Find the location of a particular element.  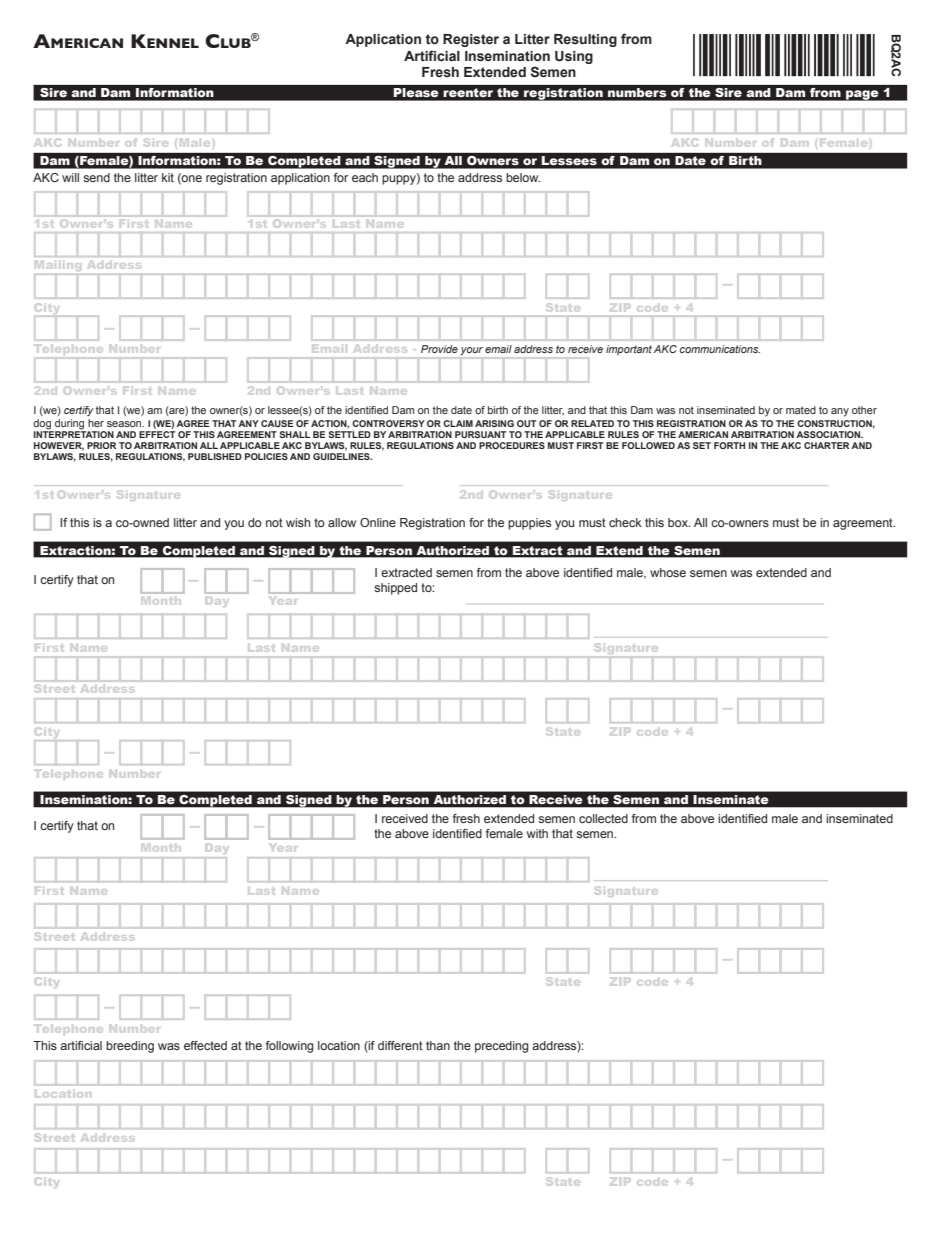

puppies is located at coordinates (529, 524).
